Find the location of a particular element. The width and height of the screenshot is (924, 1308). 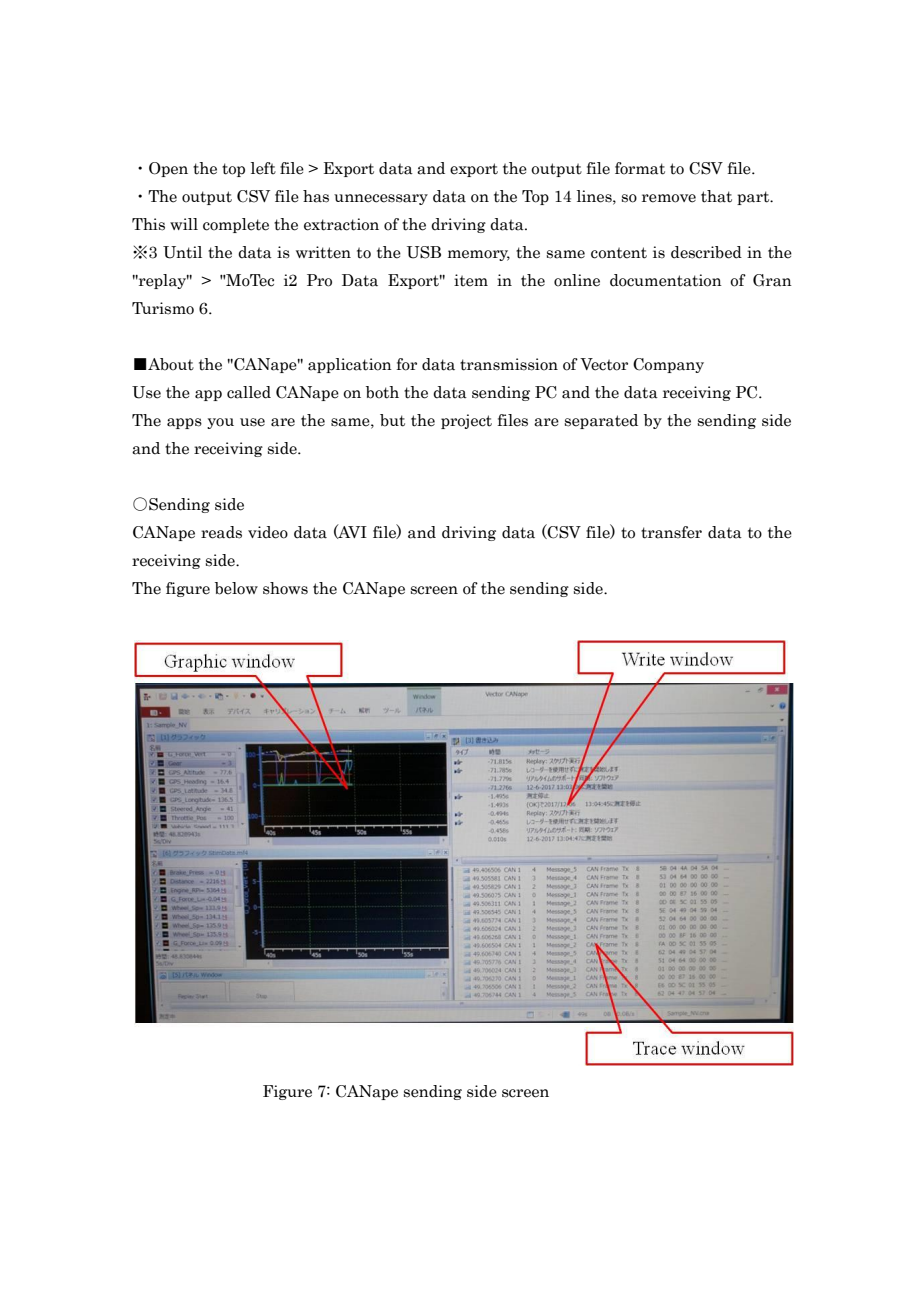

described is located at coordinates (706, 252).
